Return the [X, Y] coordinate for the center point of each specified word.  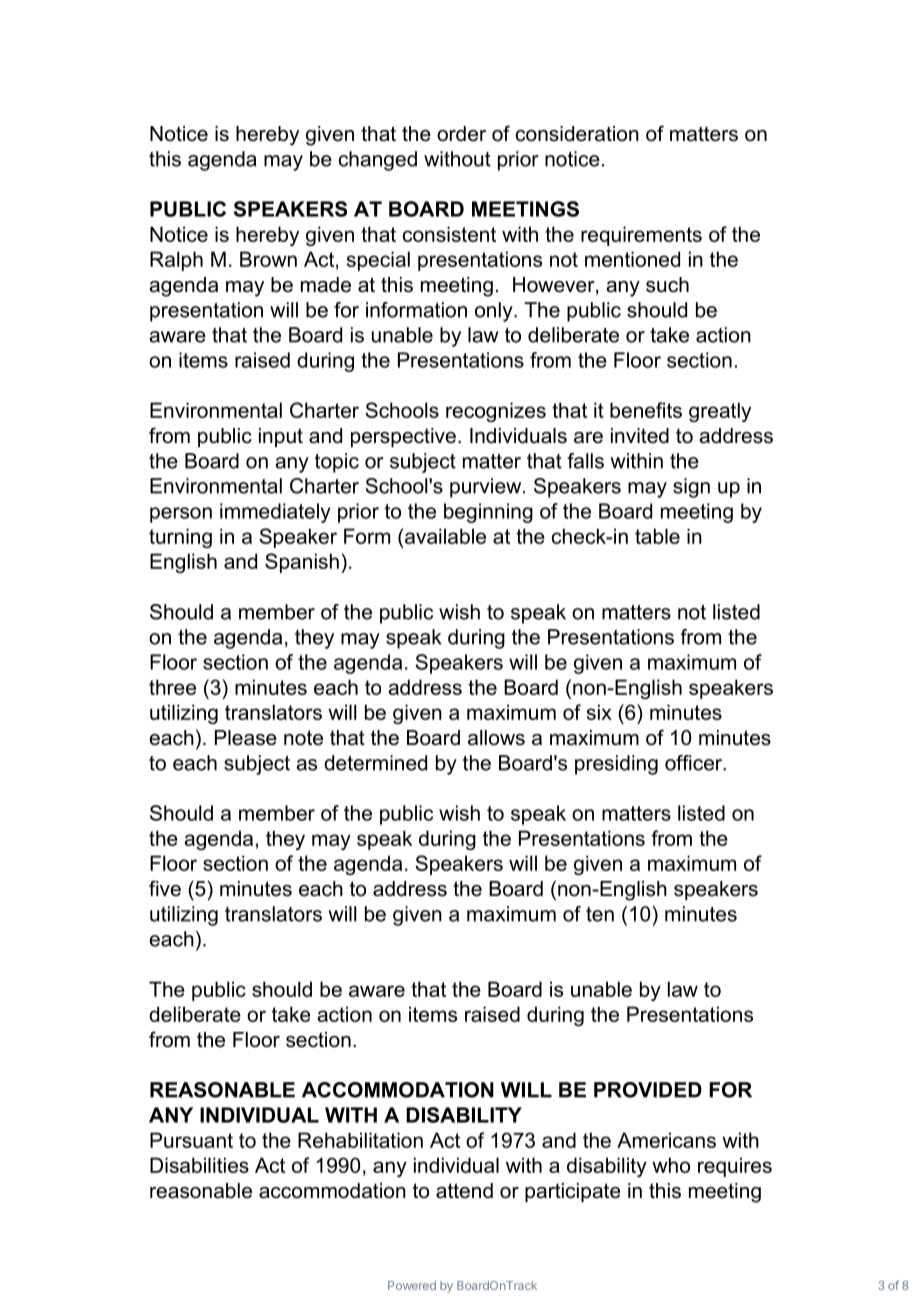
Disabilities [199, 1165]
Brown [268, 259]
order [461, 134]
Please [246, 738]
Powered [412, 1285]
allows [496, 738]
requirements [641, 236]
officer [694, 763]
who [671, 1165]
